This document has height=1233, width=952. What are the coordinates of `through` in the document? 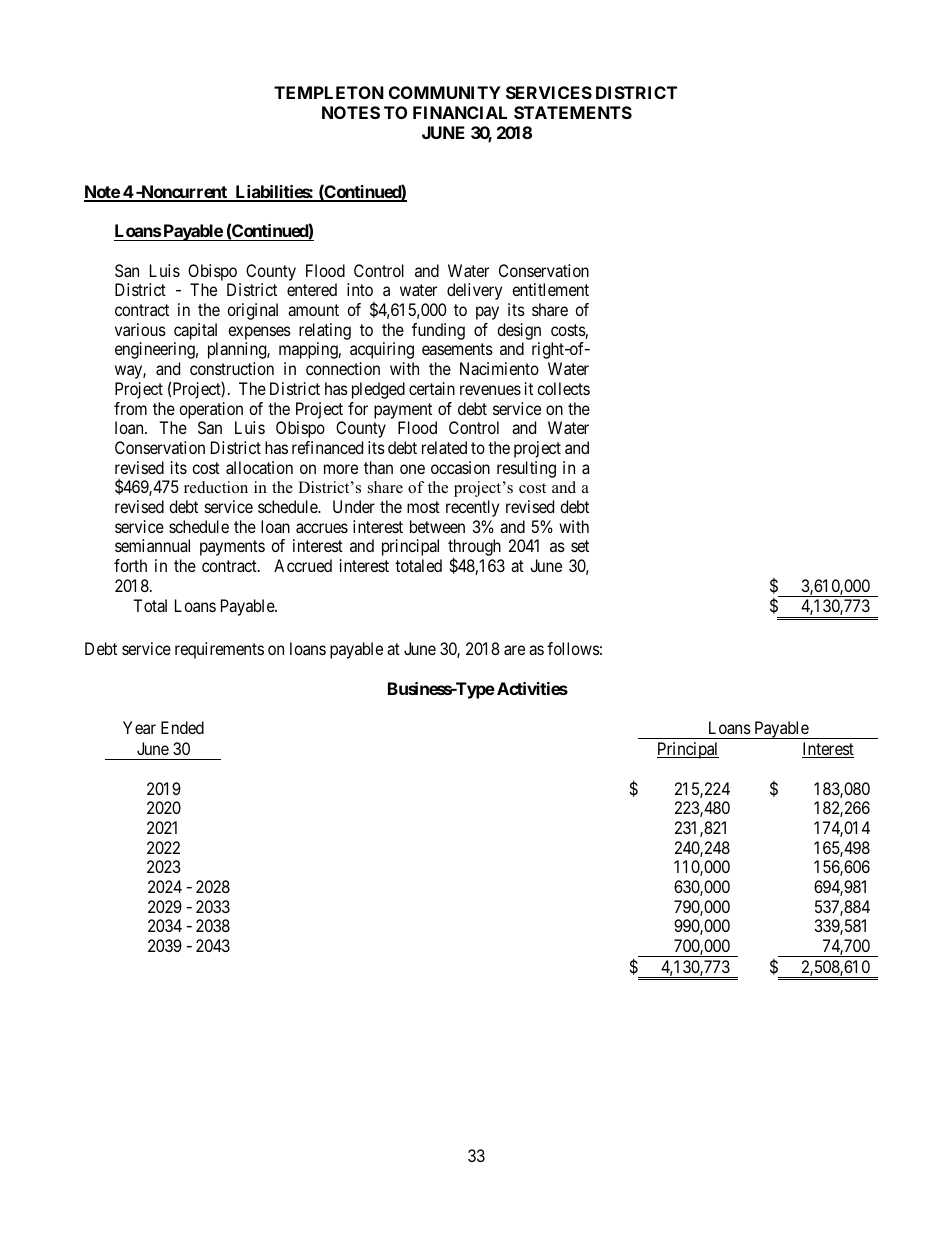 It's located at (474, 549).
